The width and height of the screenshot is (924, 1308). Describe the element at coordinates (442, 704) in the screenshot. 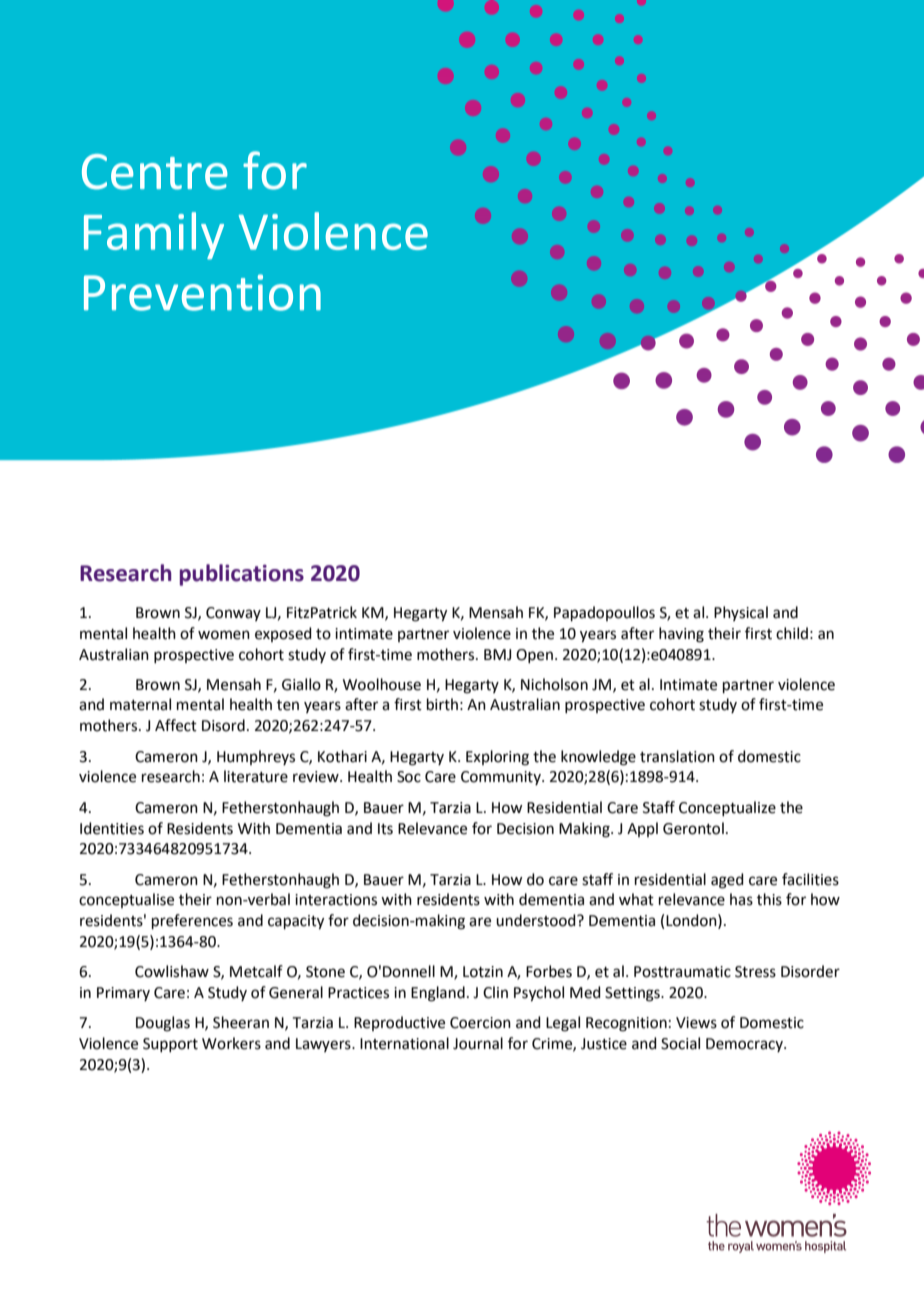

I see `birth` at that location.
